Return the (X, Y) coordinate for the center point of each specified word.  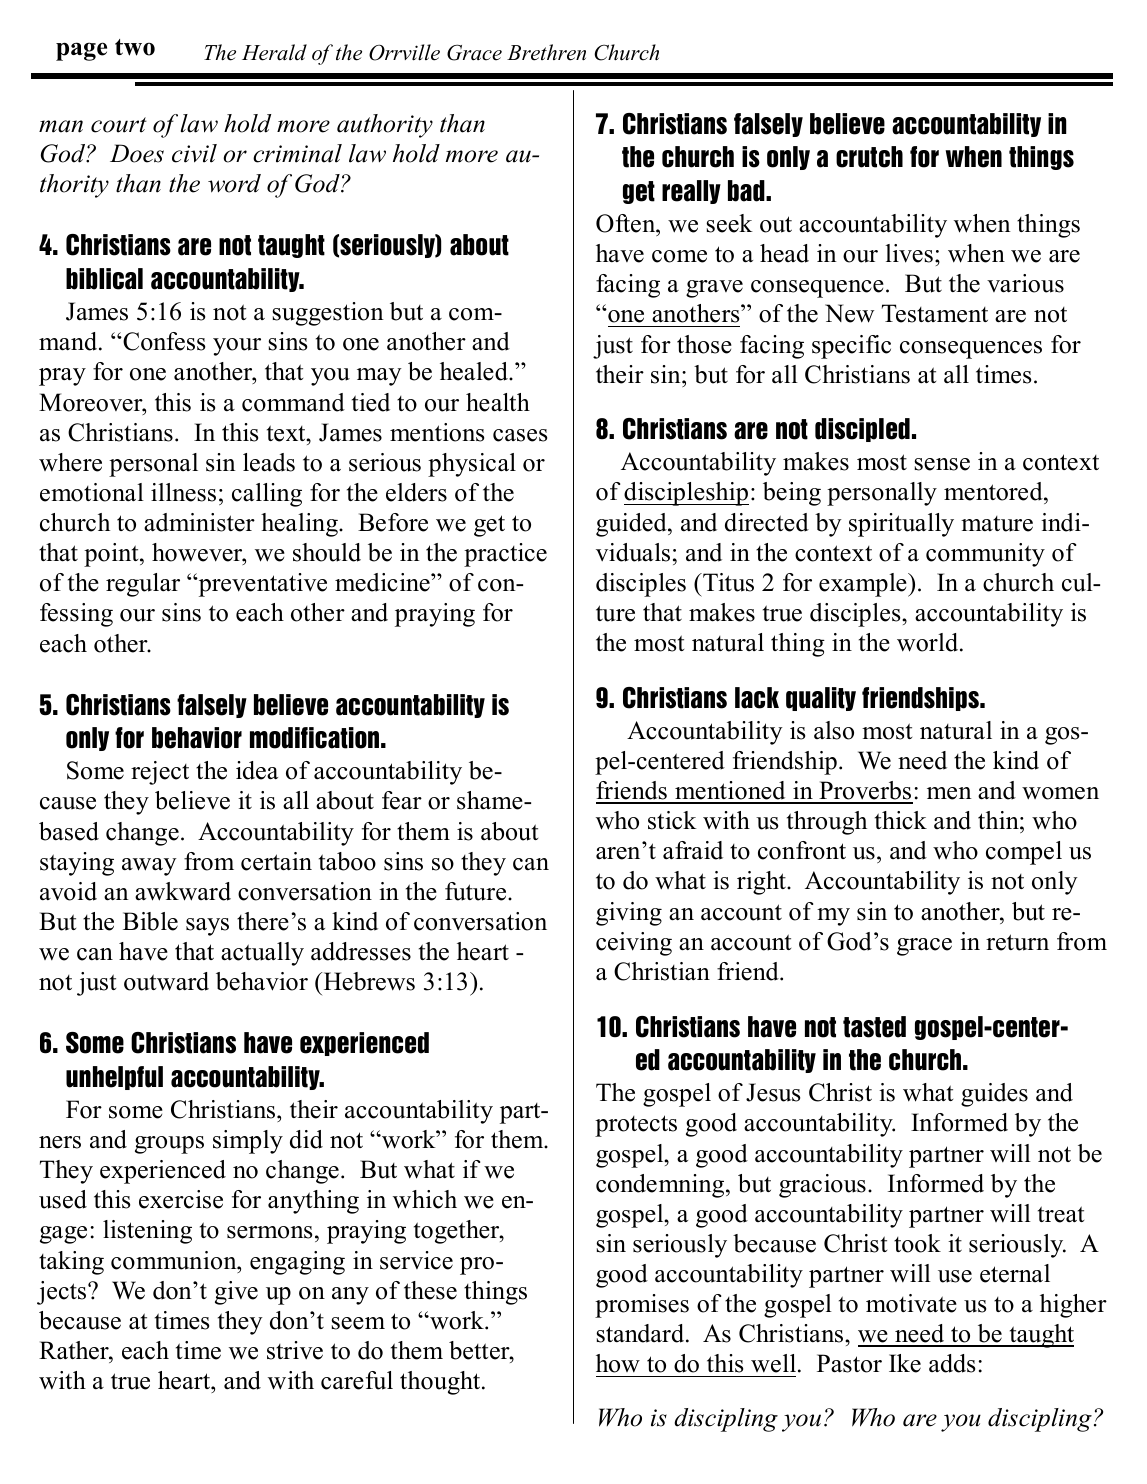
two (135, 47)
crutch (869, 157)
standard (641, 1333)
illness (183, 492)
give (236, 1293)
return (1017, 942)
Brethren (546, 52)
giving (629, 914)
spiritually (901, 525)
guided (632, 525)
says (207, 927)
